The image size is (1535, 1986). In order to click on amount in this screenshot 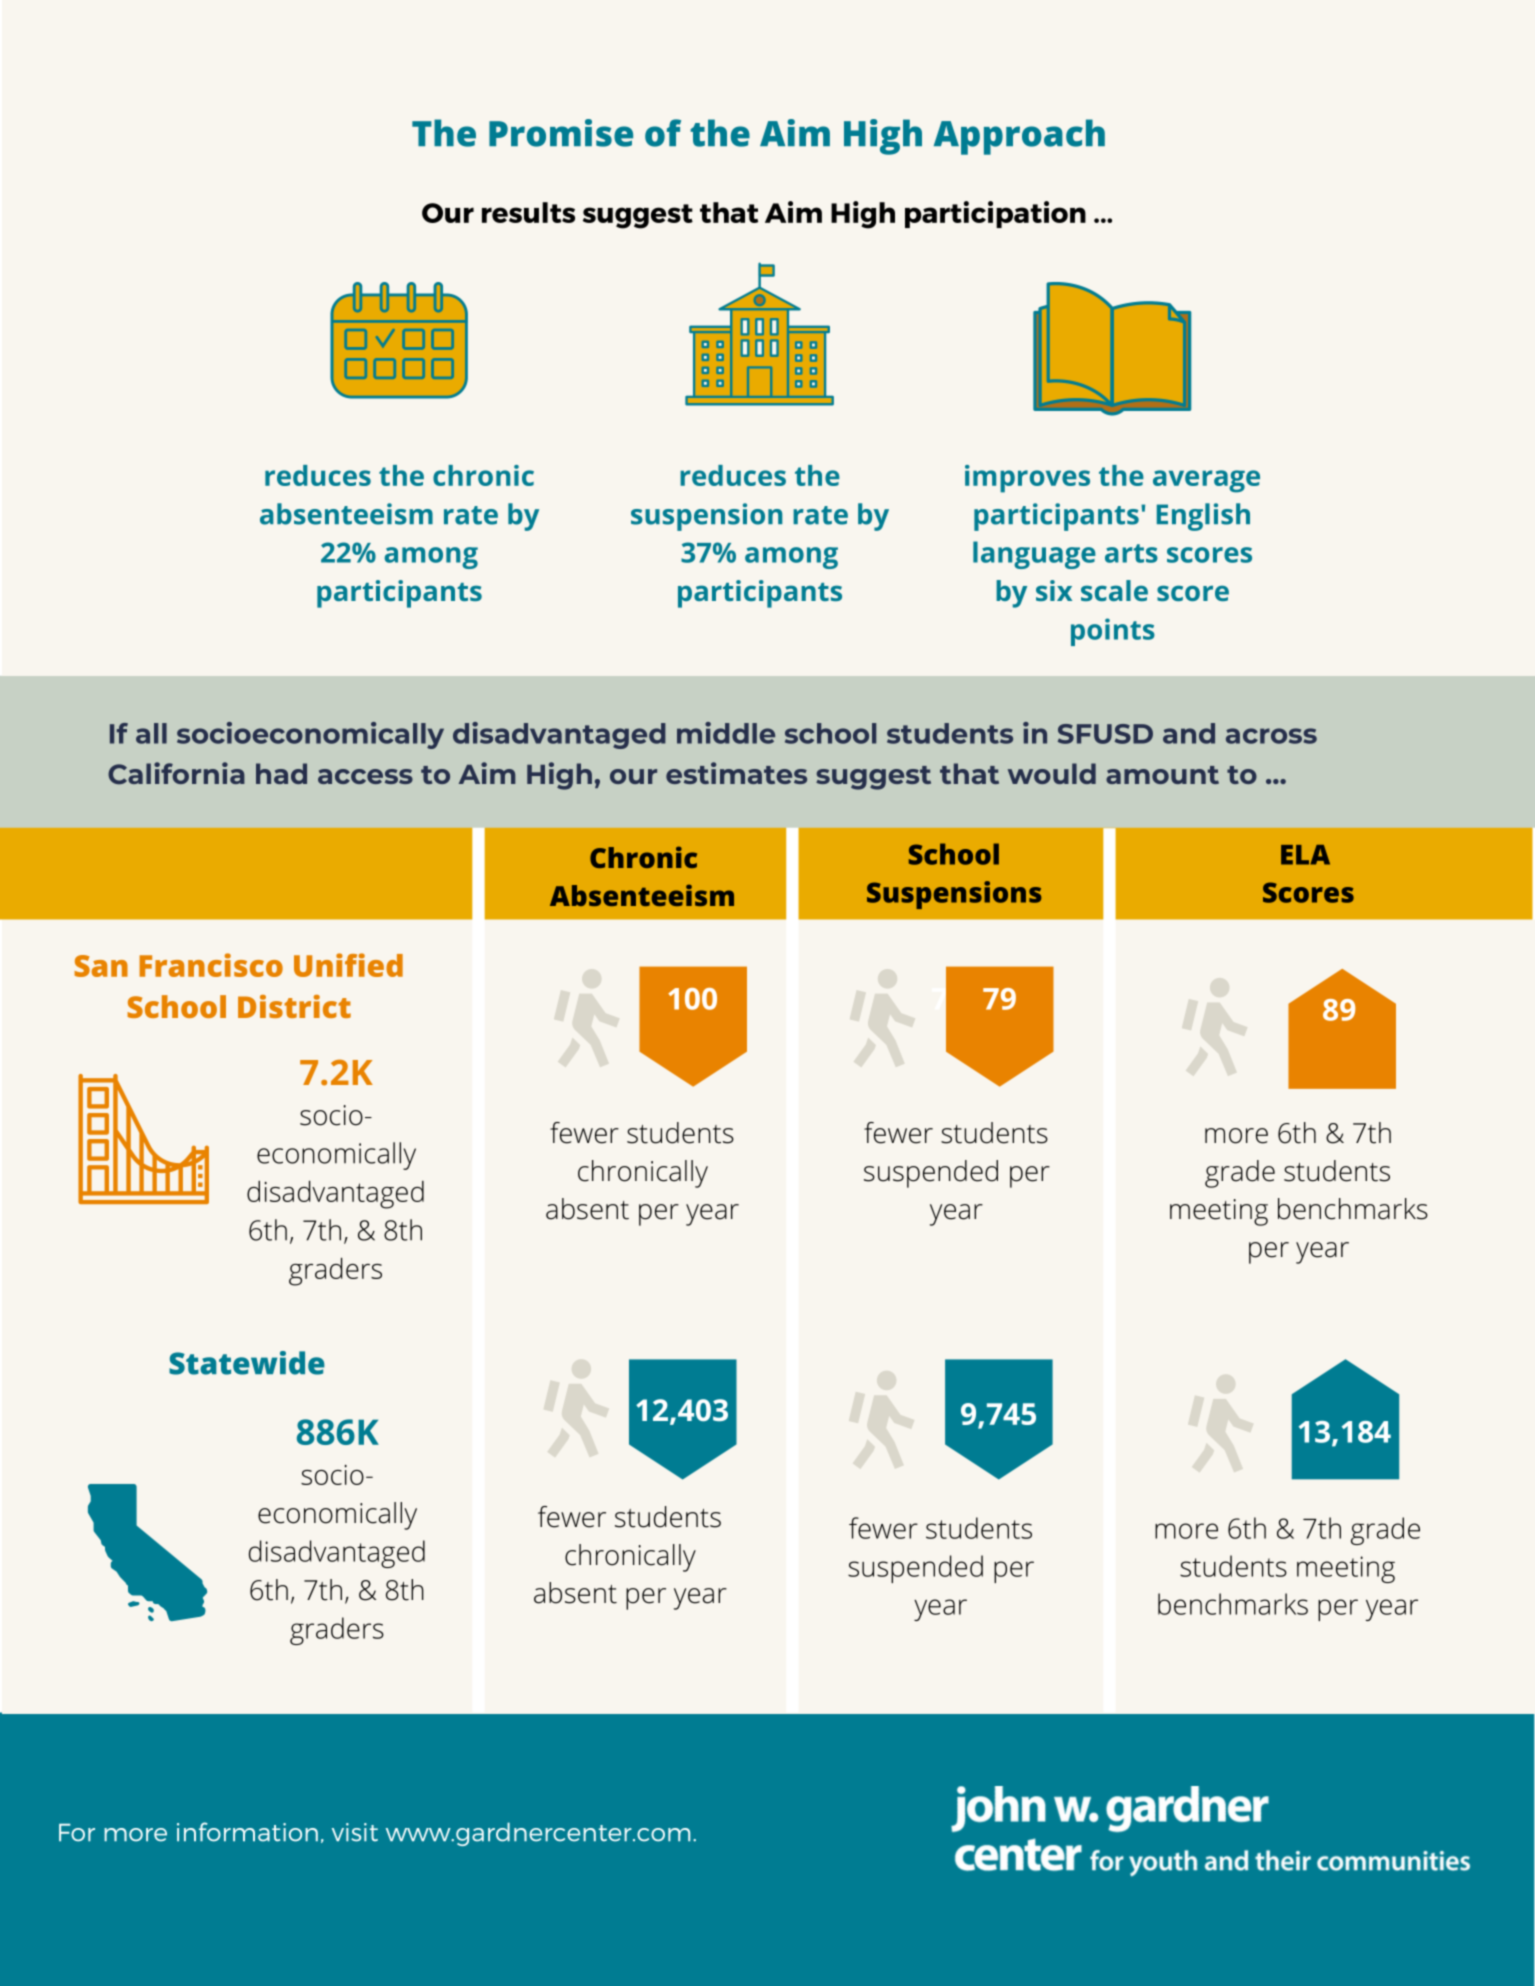, I will do `click(1162, 775)`.
